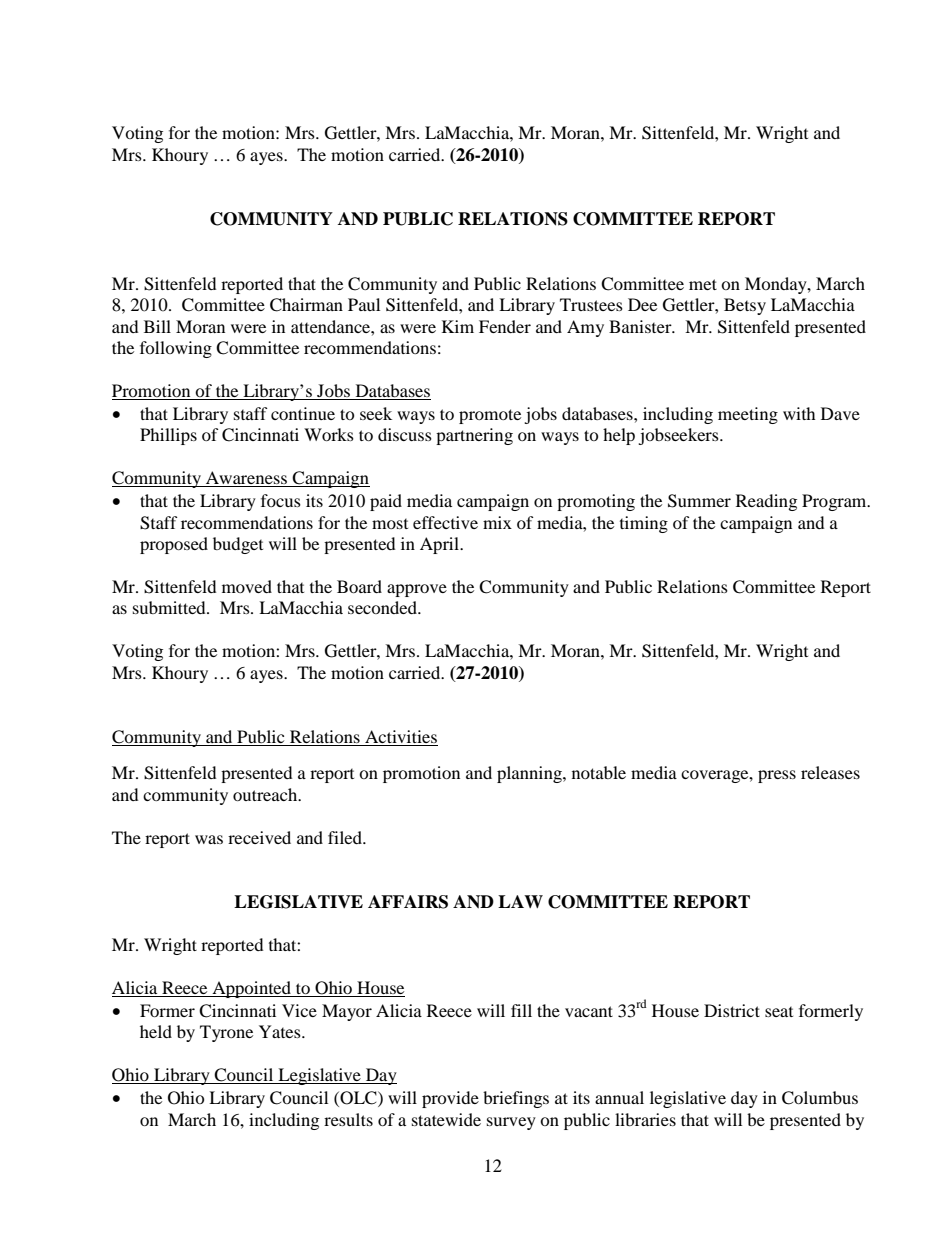 This screenshot has width=952, height=1233. I want to click on moved, so click(247, 586).
